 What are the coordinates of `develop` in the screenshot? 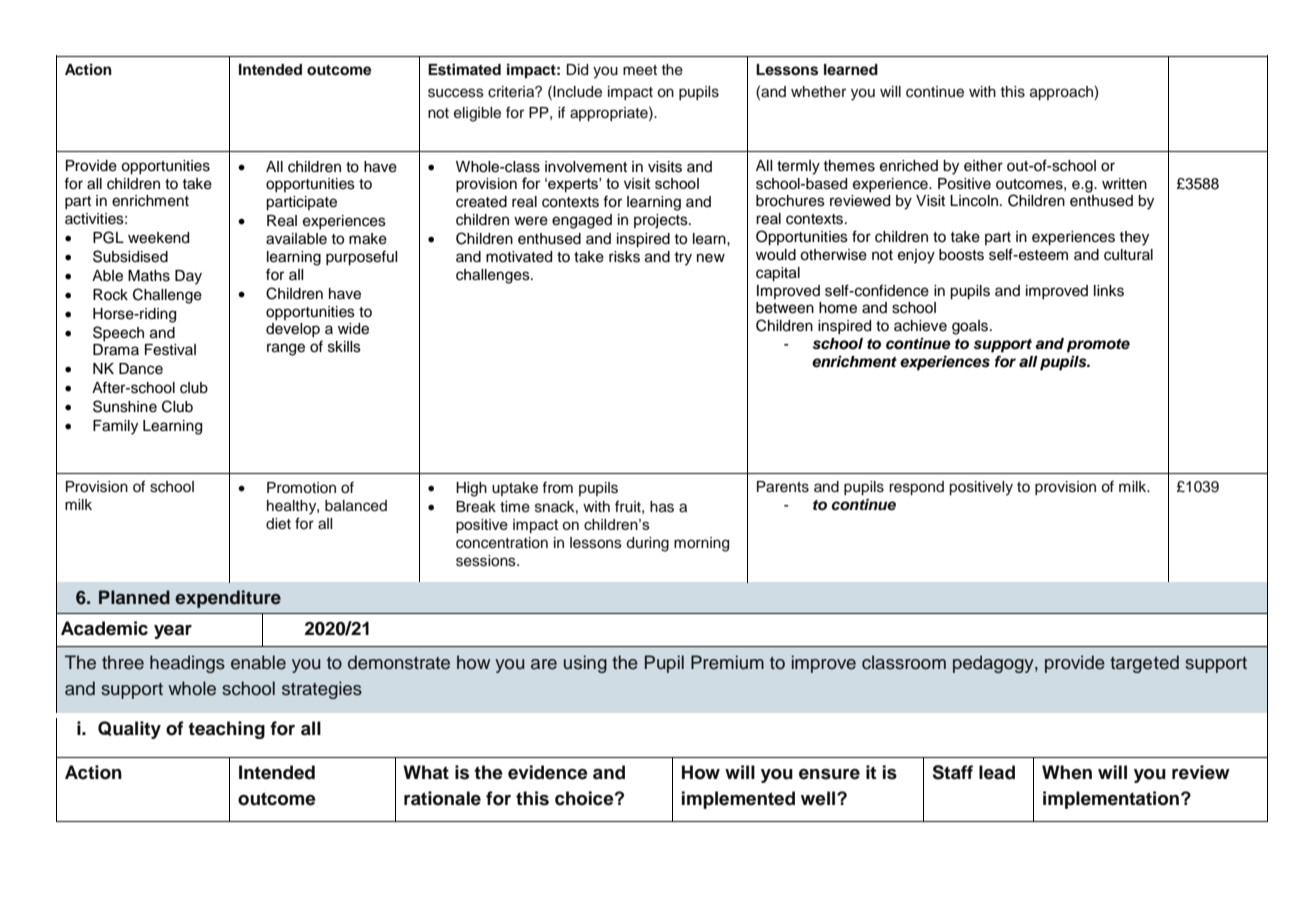 It's located at (293, 330).
